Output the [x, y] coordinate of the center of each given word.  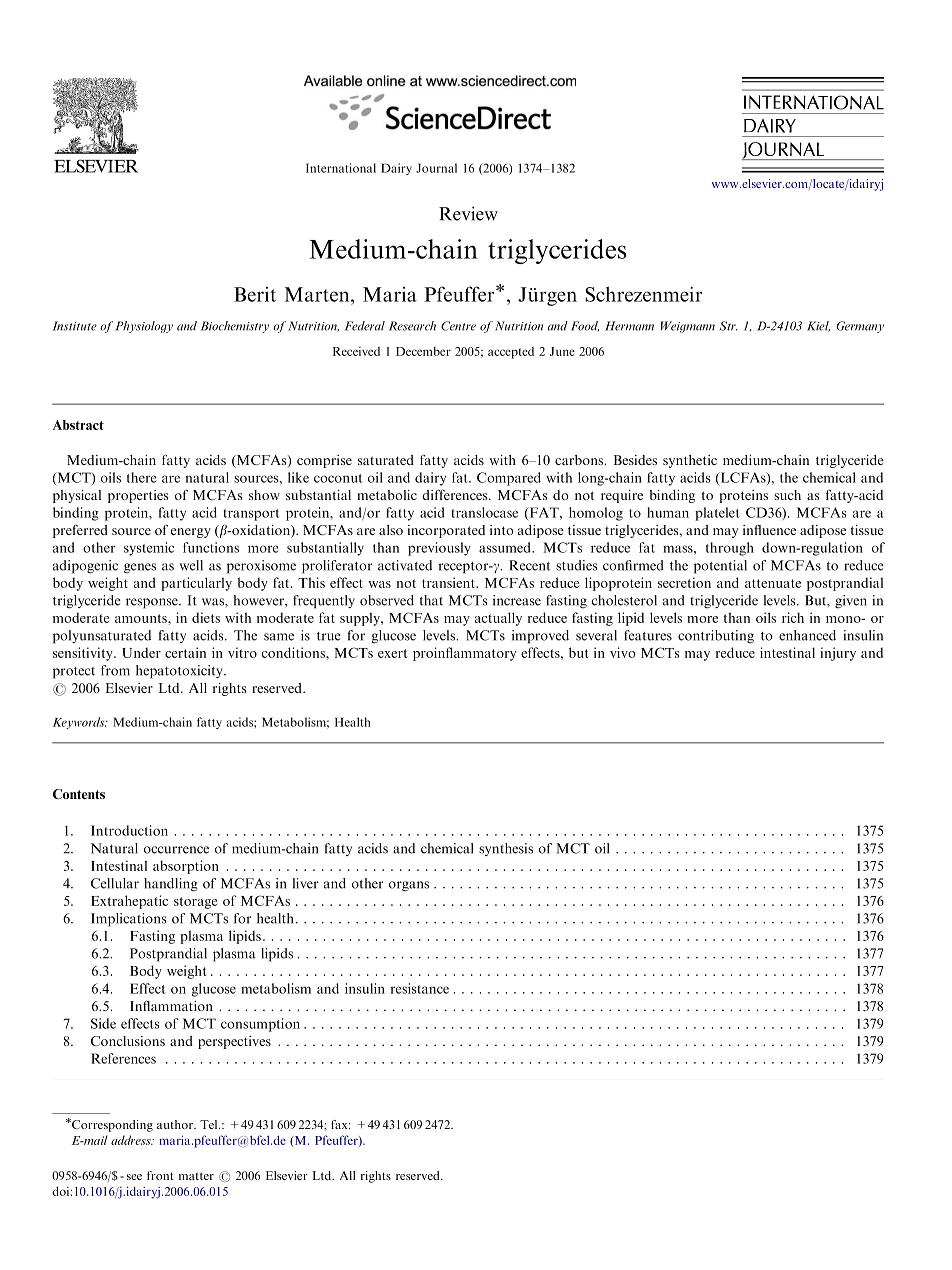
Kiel [818, 326]
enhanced [807, 635]
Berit [255, 294]
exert [392, 653]
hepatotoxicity [180, 672]
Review [468, 213]
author [176, 1124]
